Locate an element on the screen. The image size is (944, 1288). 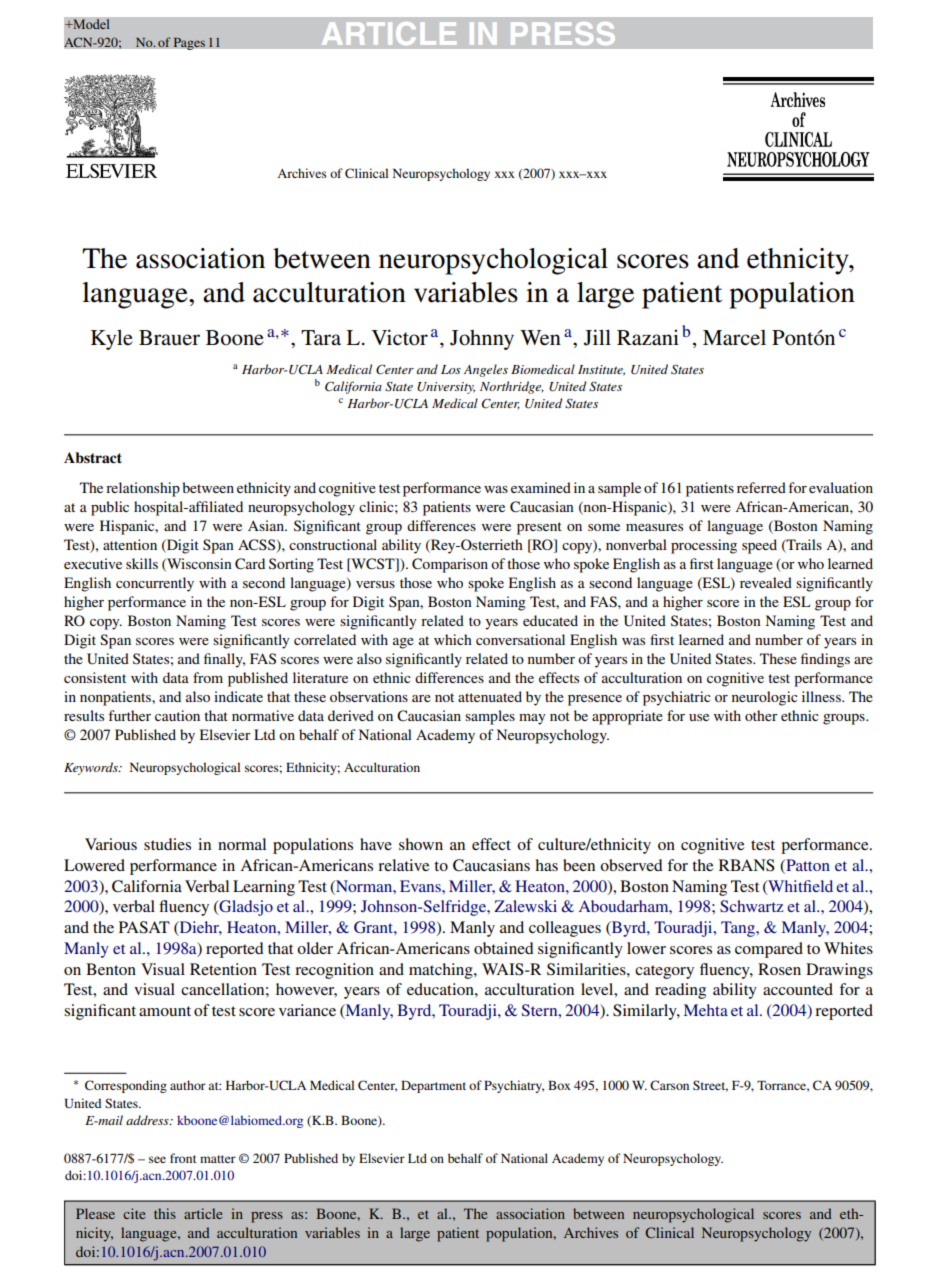
Schwartz is located at coordinates (752, 906).
